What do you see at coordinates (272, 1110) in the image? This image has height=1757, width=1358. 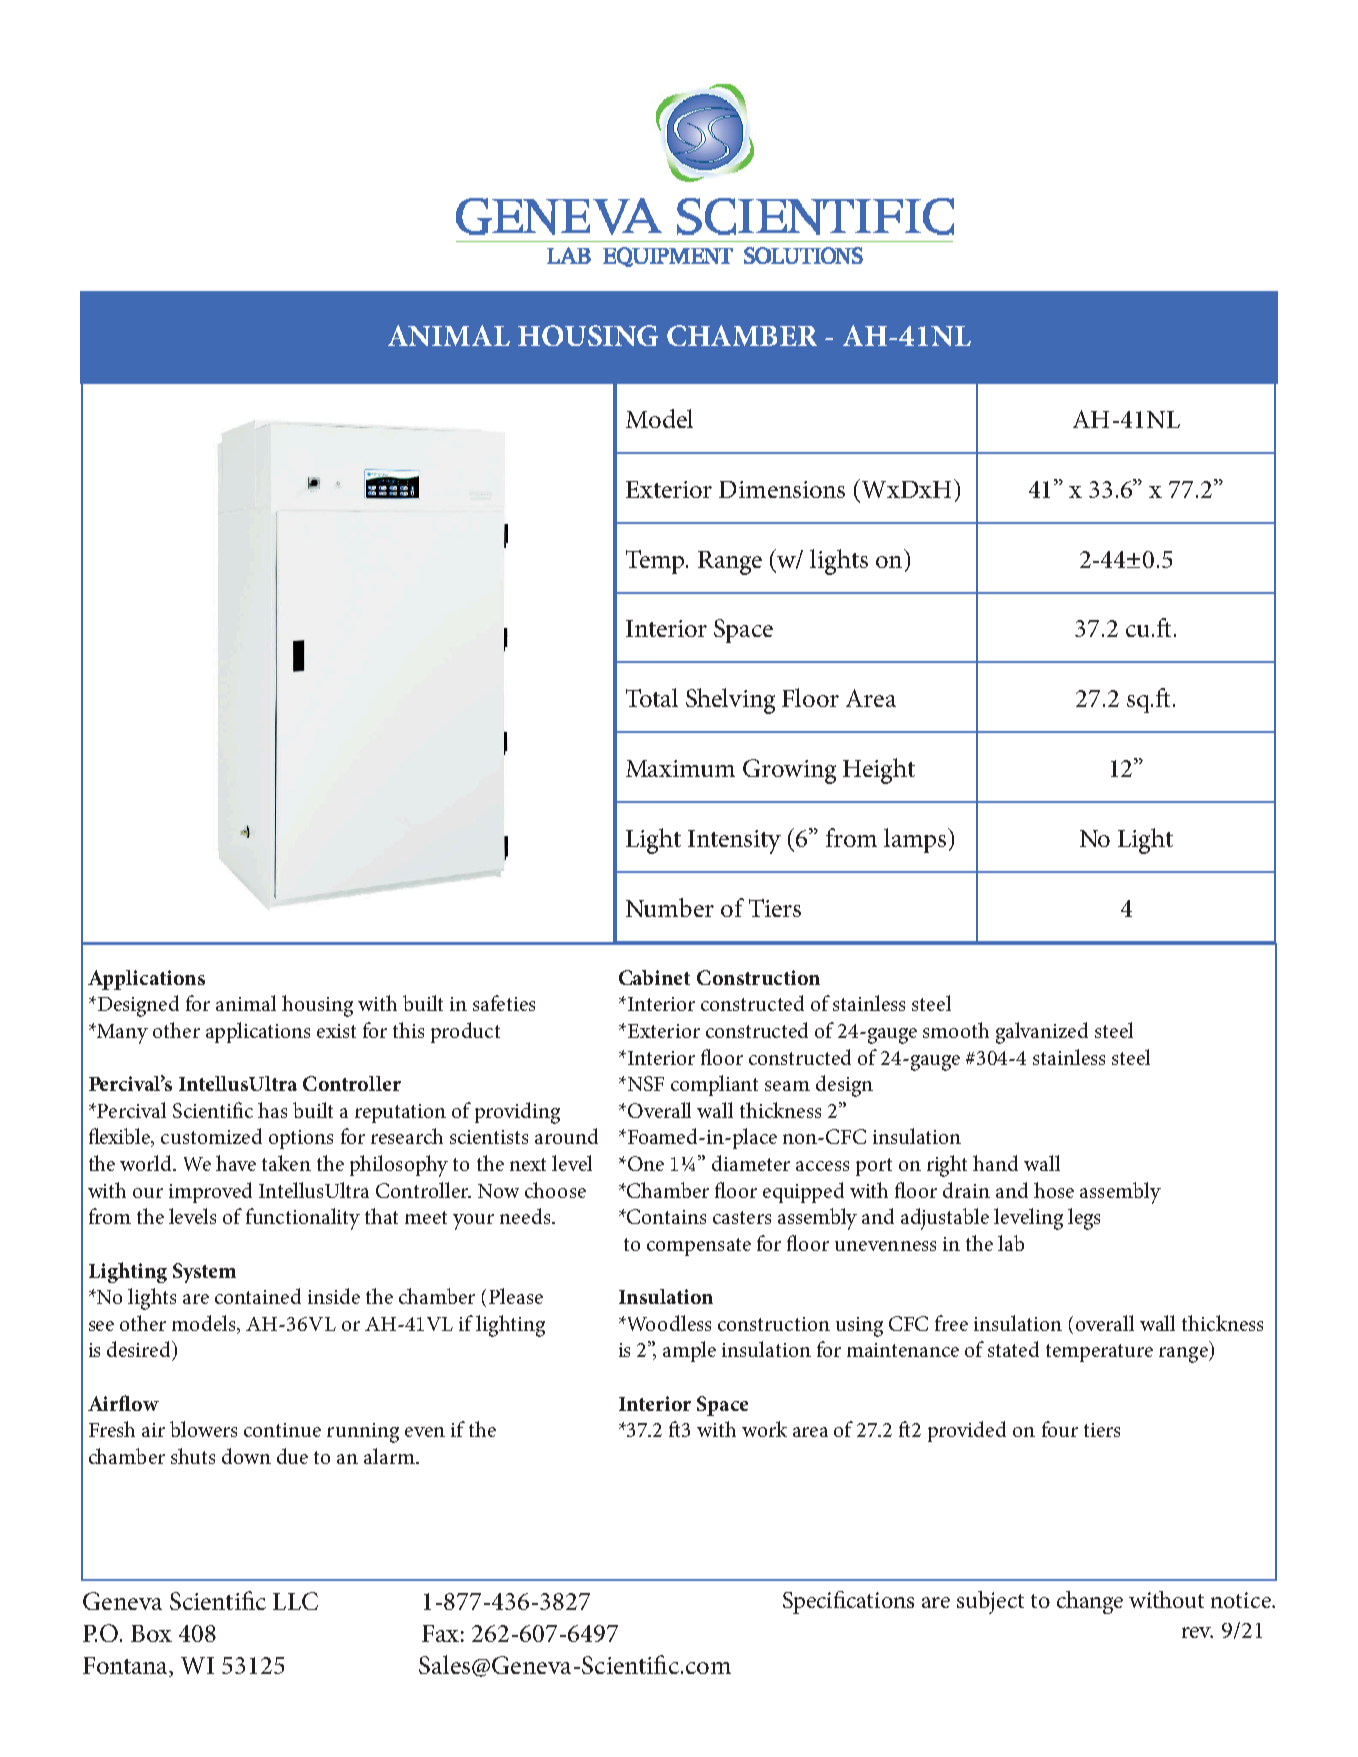 I see `has` at bounding box center [272, 1110].
